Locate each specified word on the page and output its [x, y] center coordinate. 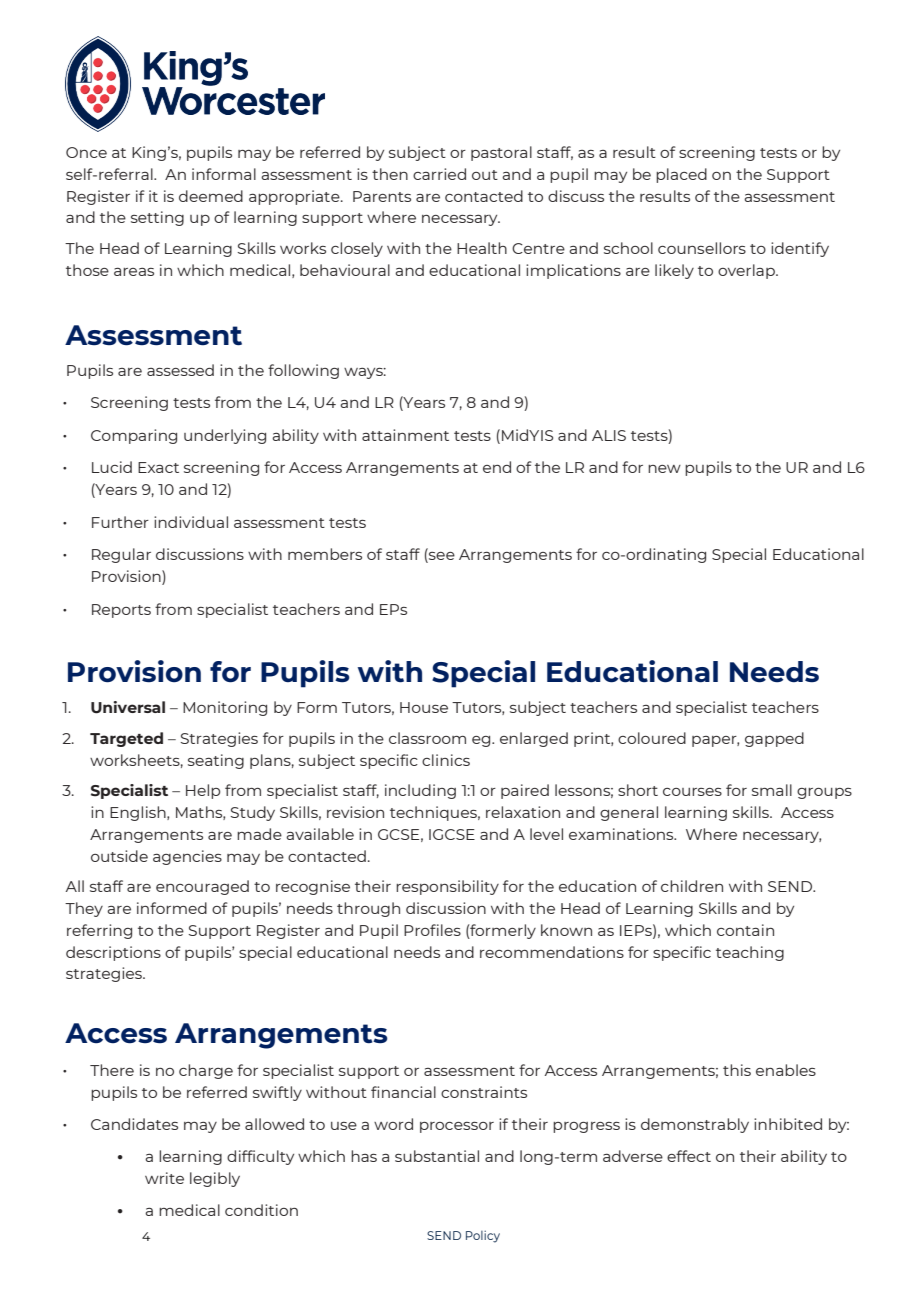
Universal [128, 707]
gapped [774, 739]
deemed [211, 196]
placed [681, 175]
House [424, 707]
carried [439, 174]
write [164, 1178]
